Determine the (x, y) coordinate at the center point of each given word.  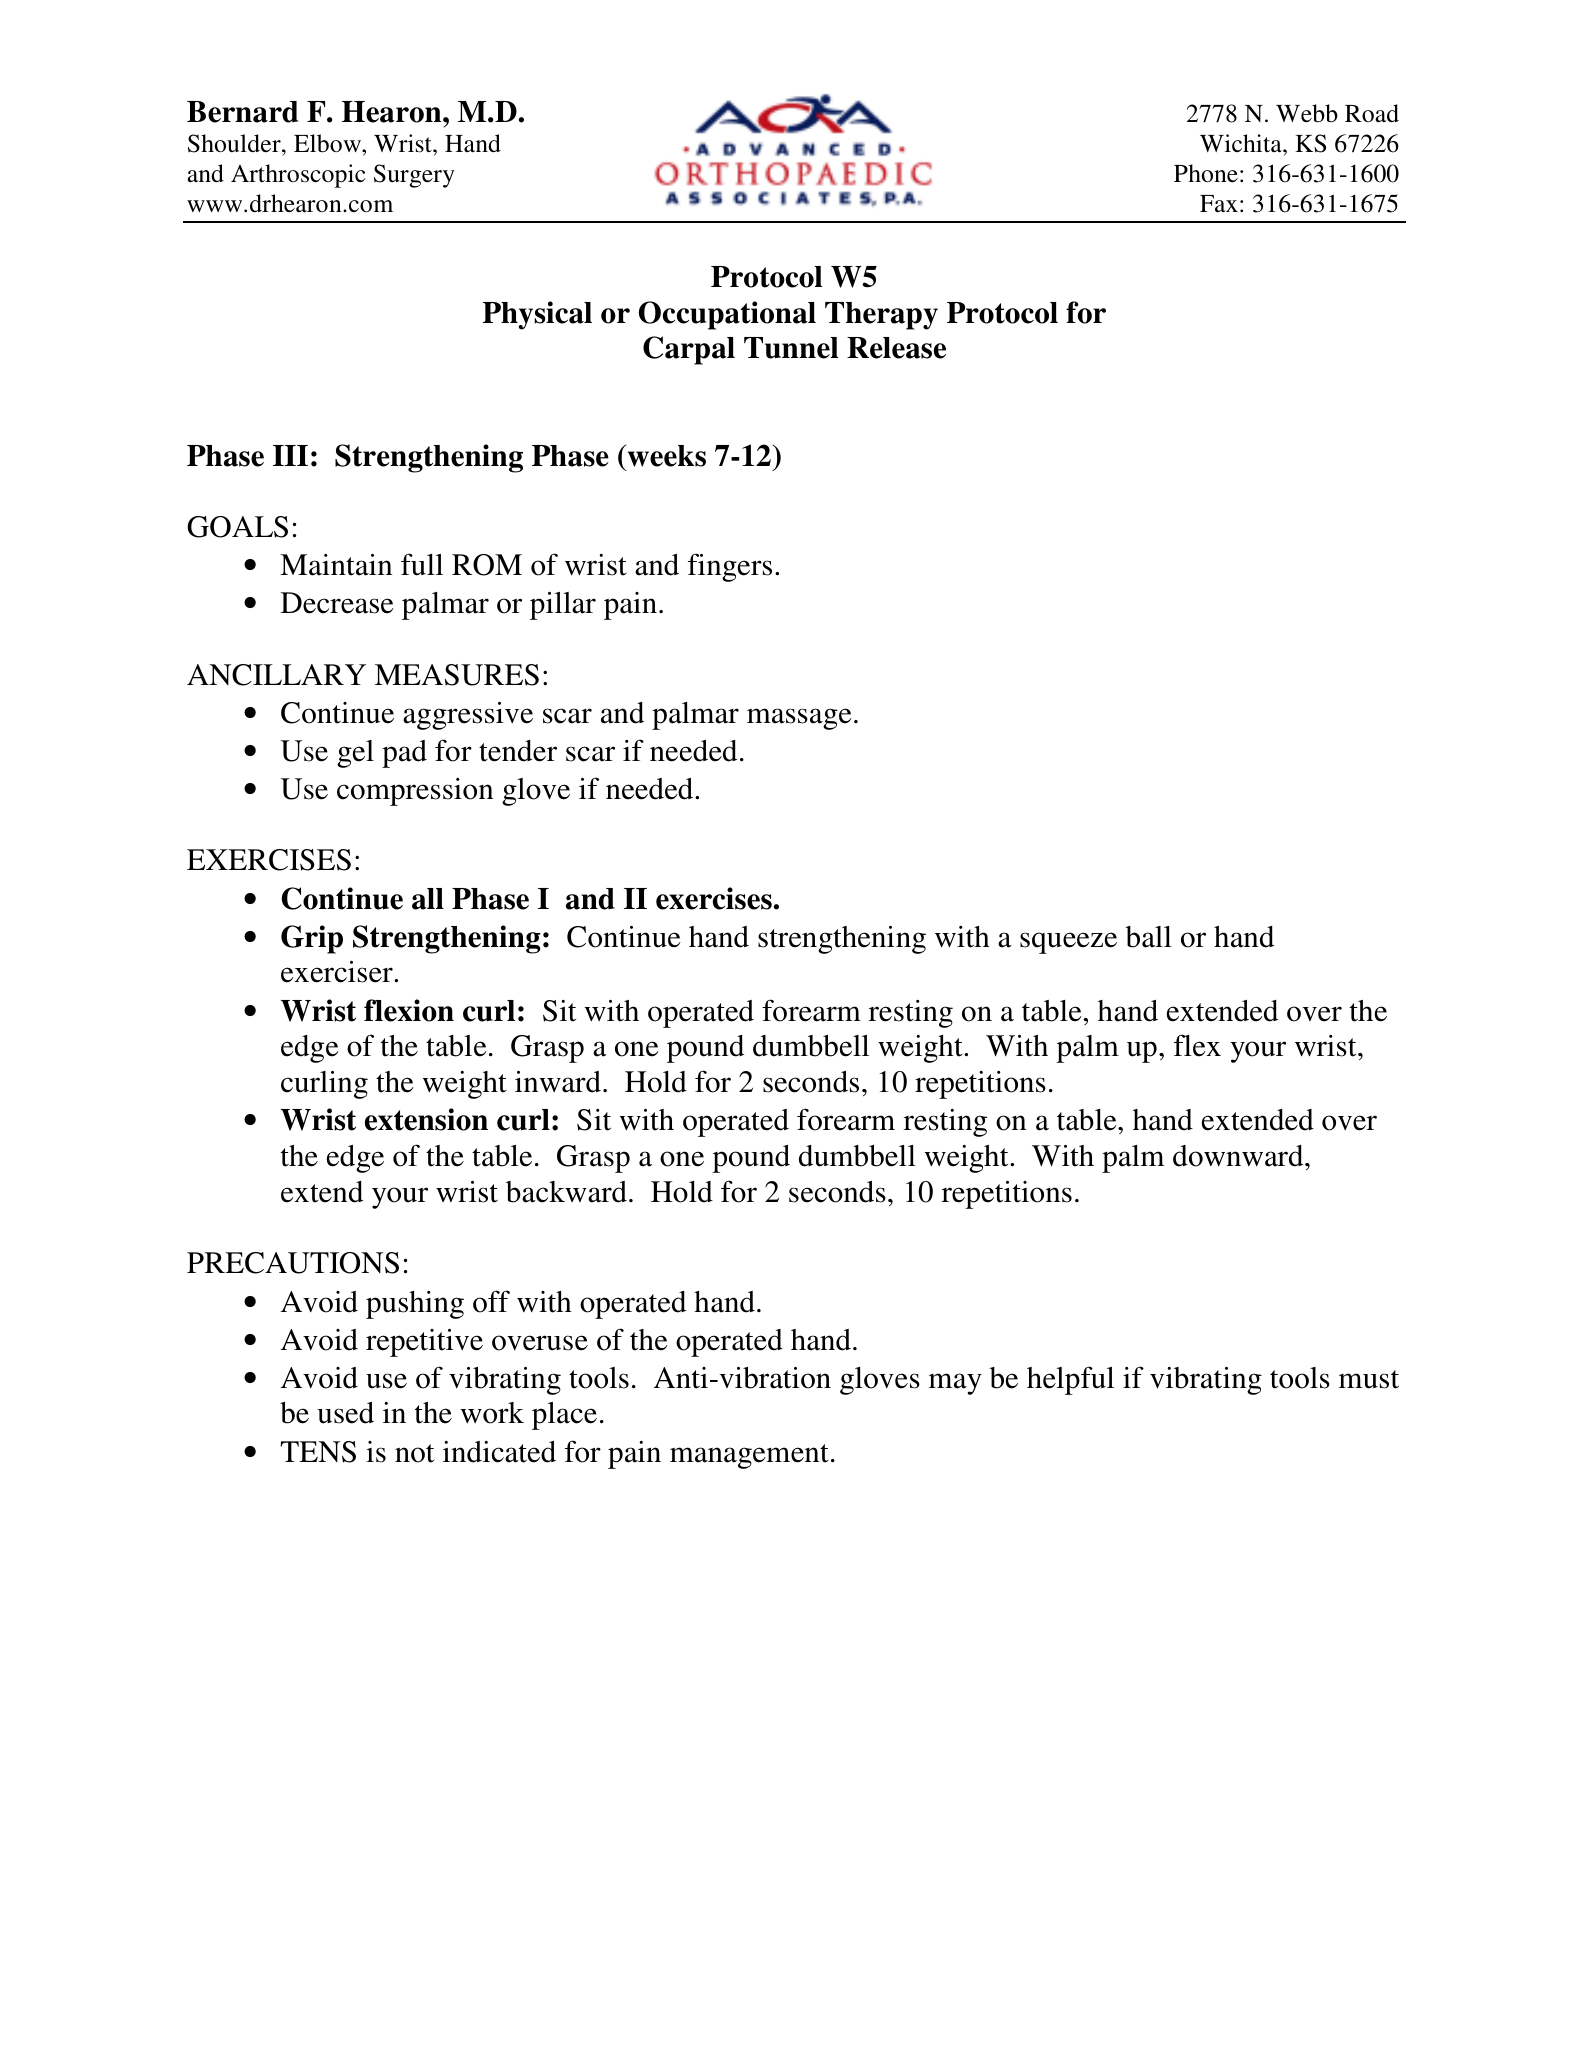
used (345, 1413)
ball (1148, 937)
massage (799, 719)
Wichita (1242, 143)
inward (558, 1082)
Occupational (727, 315)
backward (566, 1192)
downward (1239, 1156)
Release (896, 348)
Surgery (414, 176)
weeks (665, 455)
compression (415, 792)
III (290, 455)
